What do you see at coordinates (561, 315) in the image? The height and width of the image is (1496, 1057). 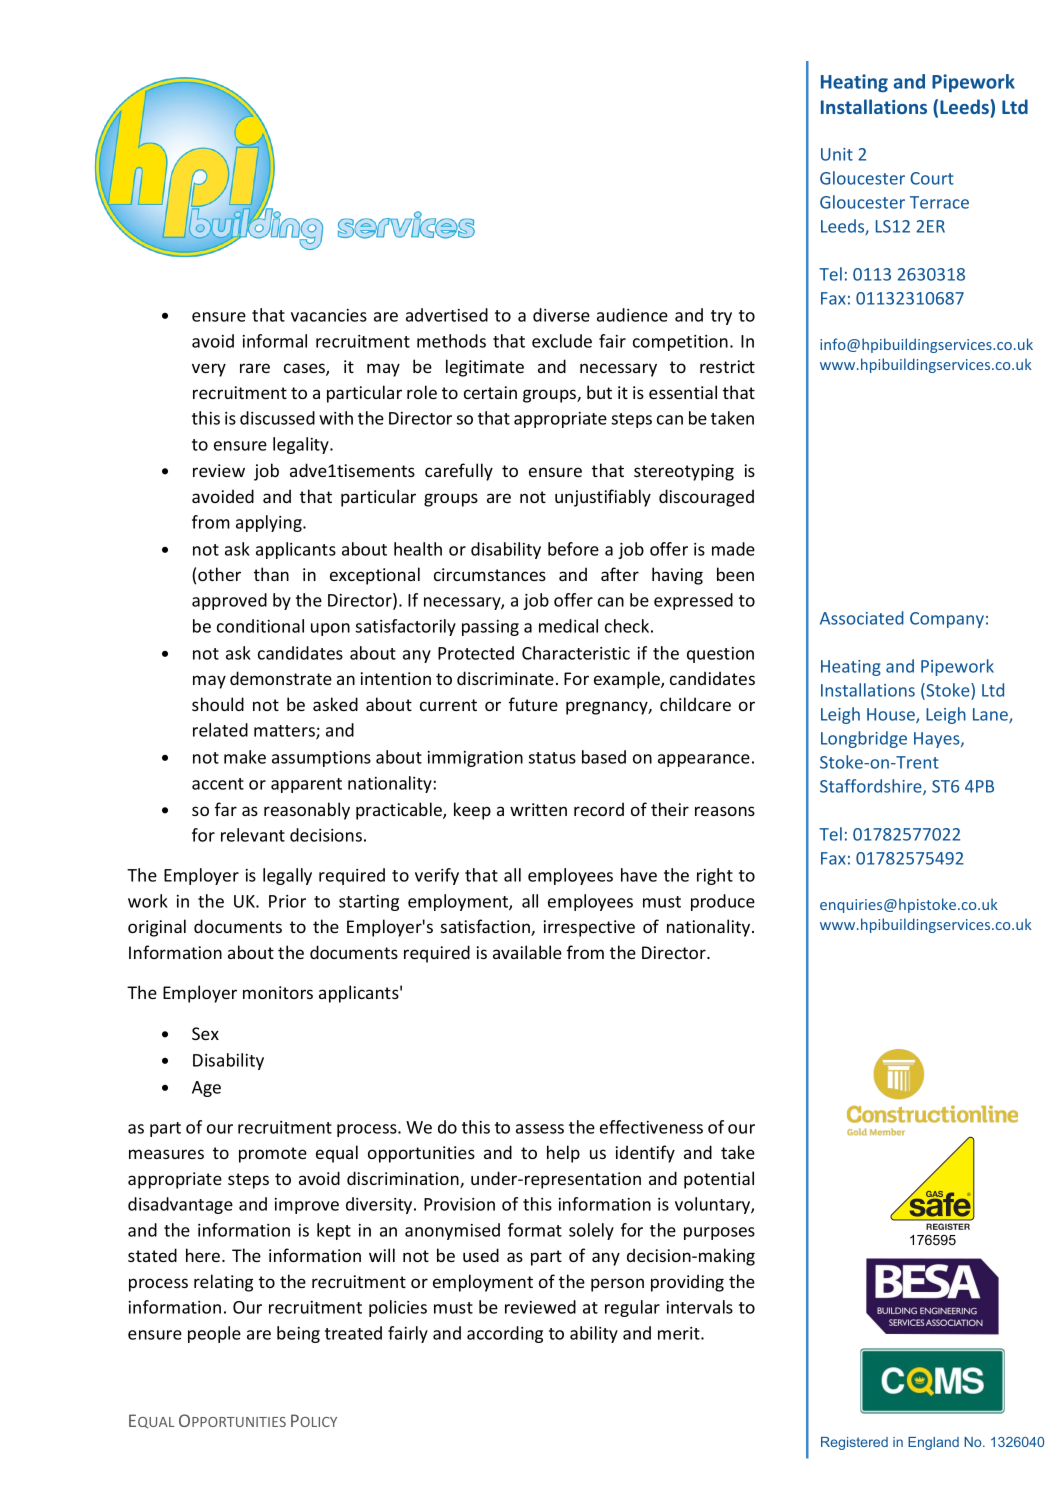 I see `diverse` at bounding box center [561, 315].
